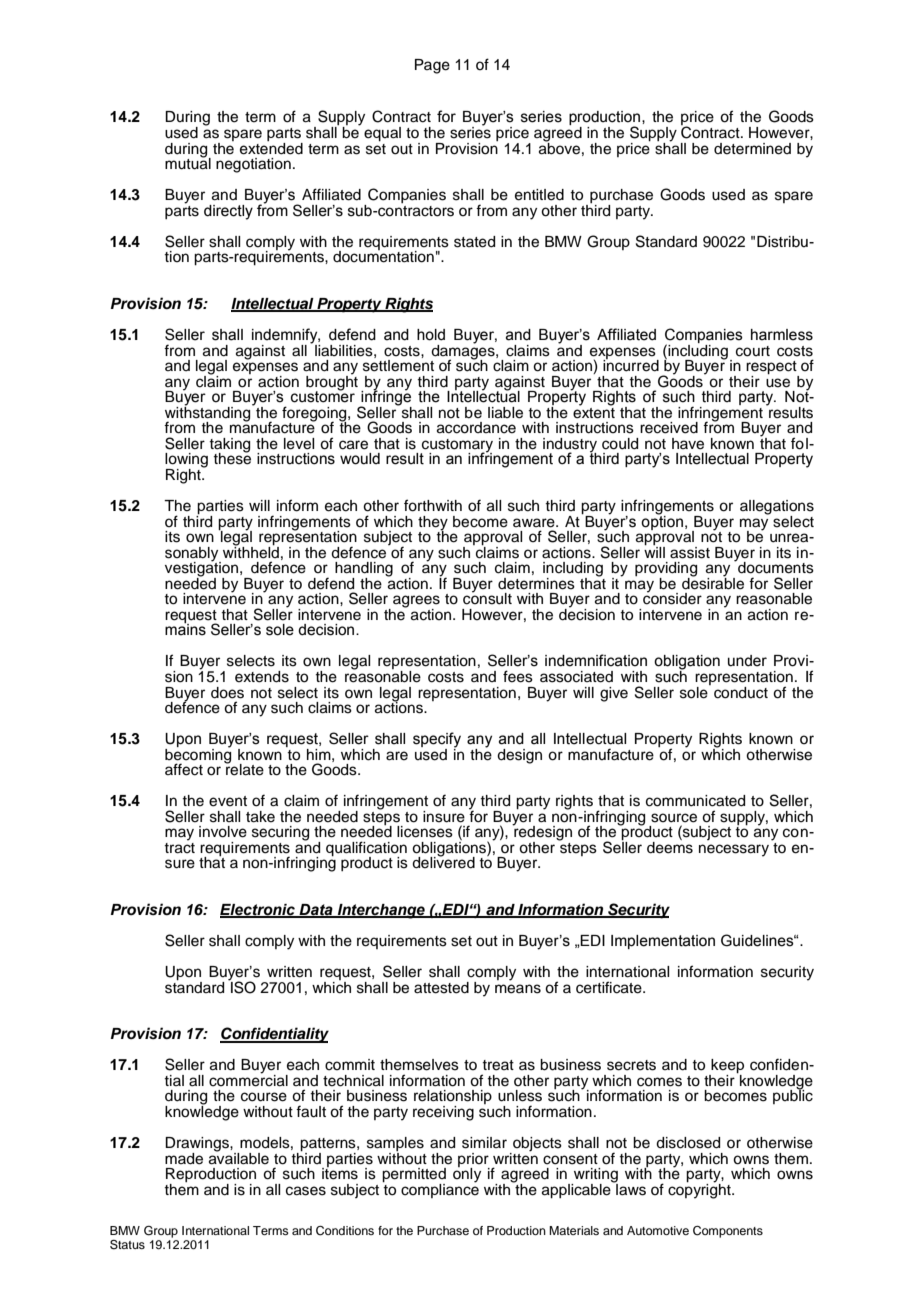 This image has width=924, height=1308. I want to click on Page, so click(432, 66).
